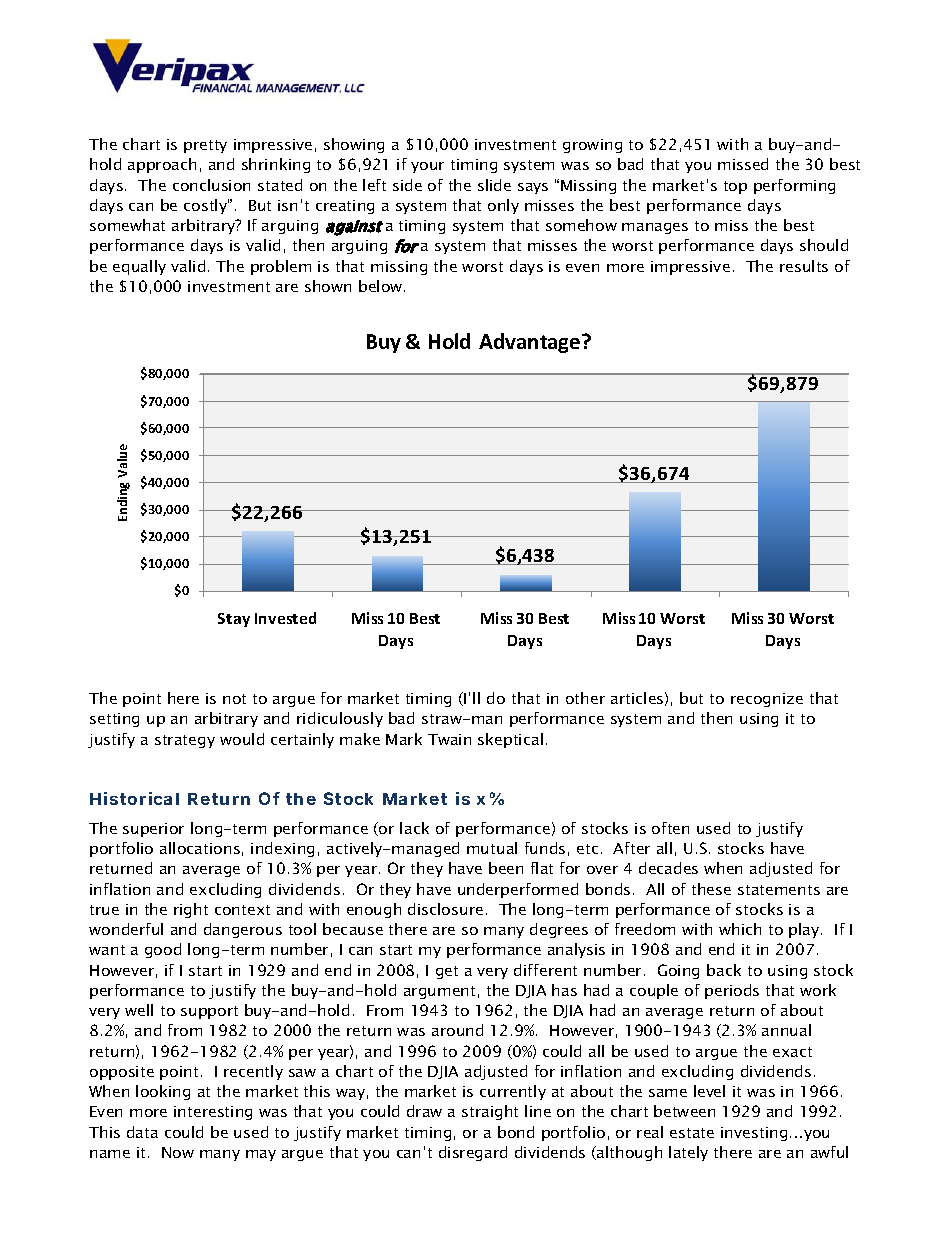 This screenshot has width=952, height=1233. I want to click on Advantage, so click(531, 343).
